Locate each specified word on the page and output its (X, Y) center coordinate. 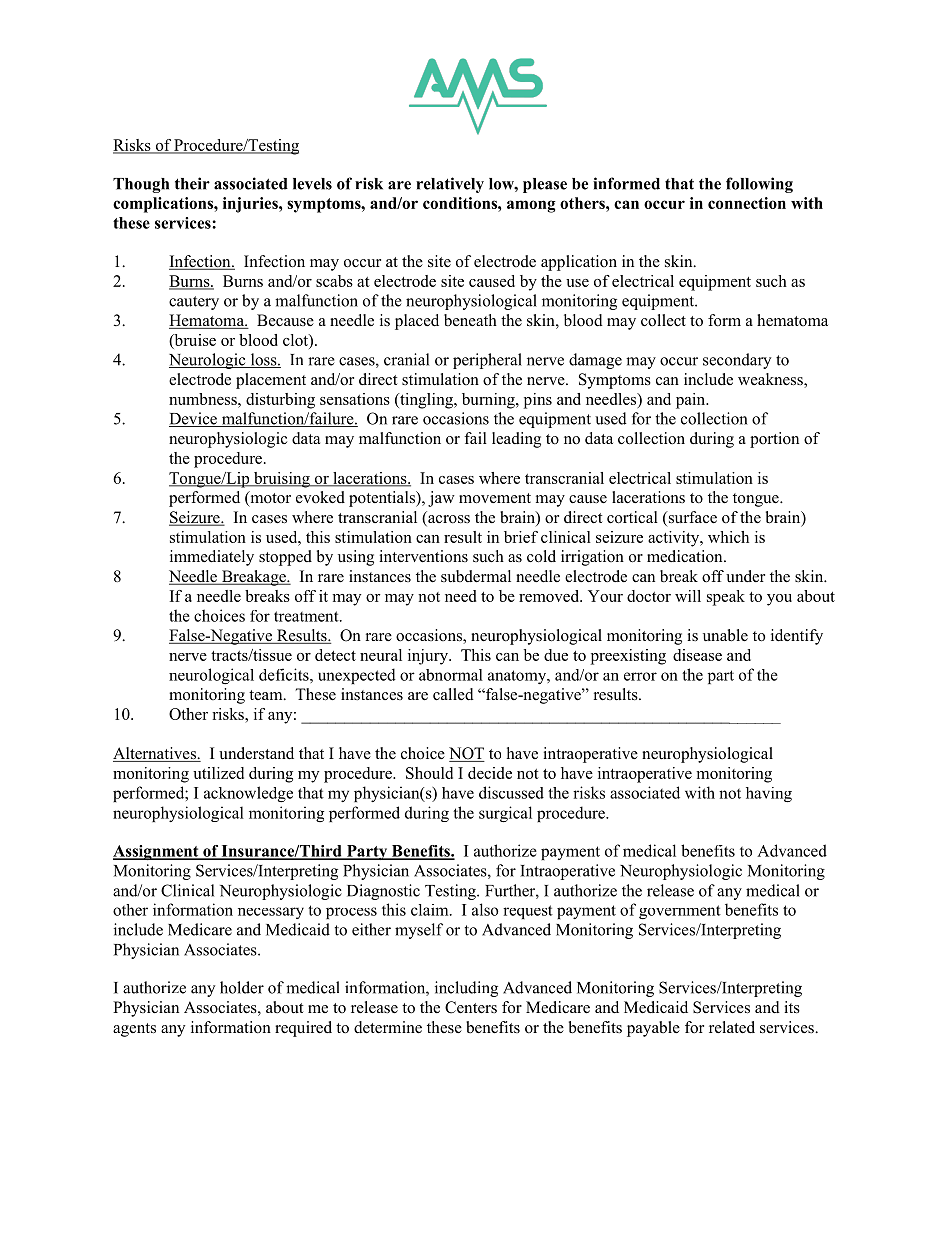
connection (747, 203)
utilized (218, 773)
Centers (471, 1007)
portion (774, 440)
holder (242, 987)
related (732, 1027)
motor (269, 498)
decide (490, 773)
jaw (441, 499)
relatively (450, 185)
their (192, 183)
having (769, 794)
